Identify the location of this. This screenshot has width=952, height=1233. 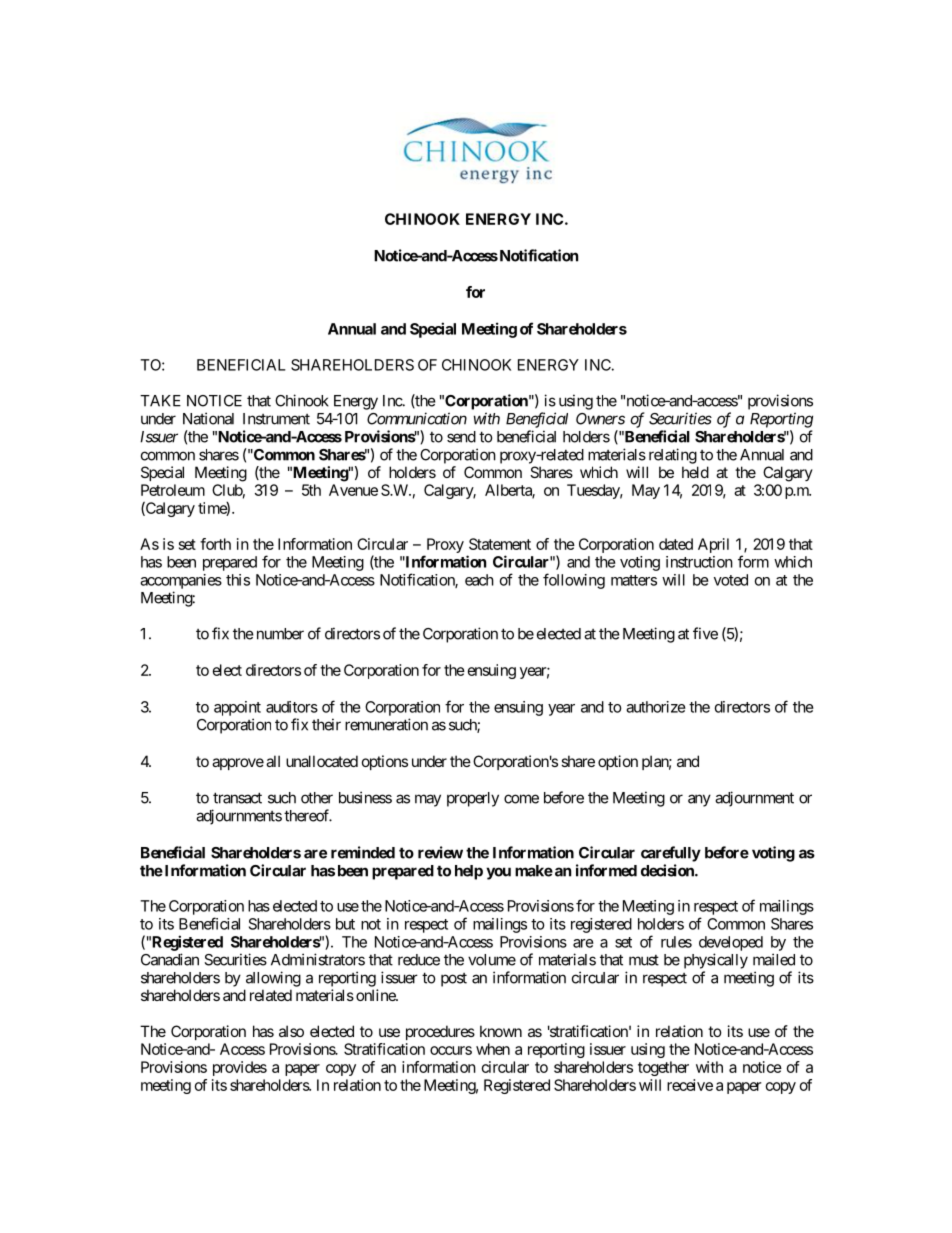
(238, 580).
